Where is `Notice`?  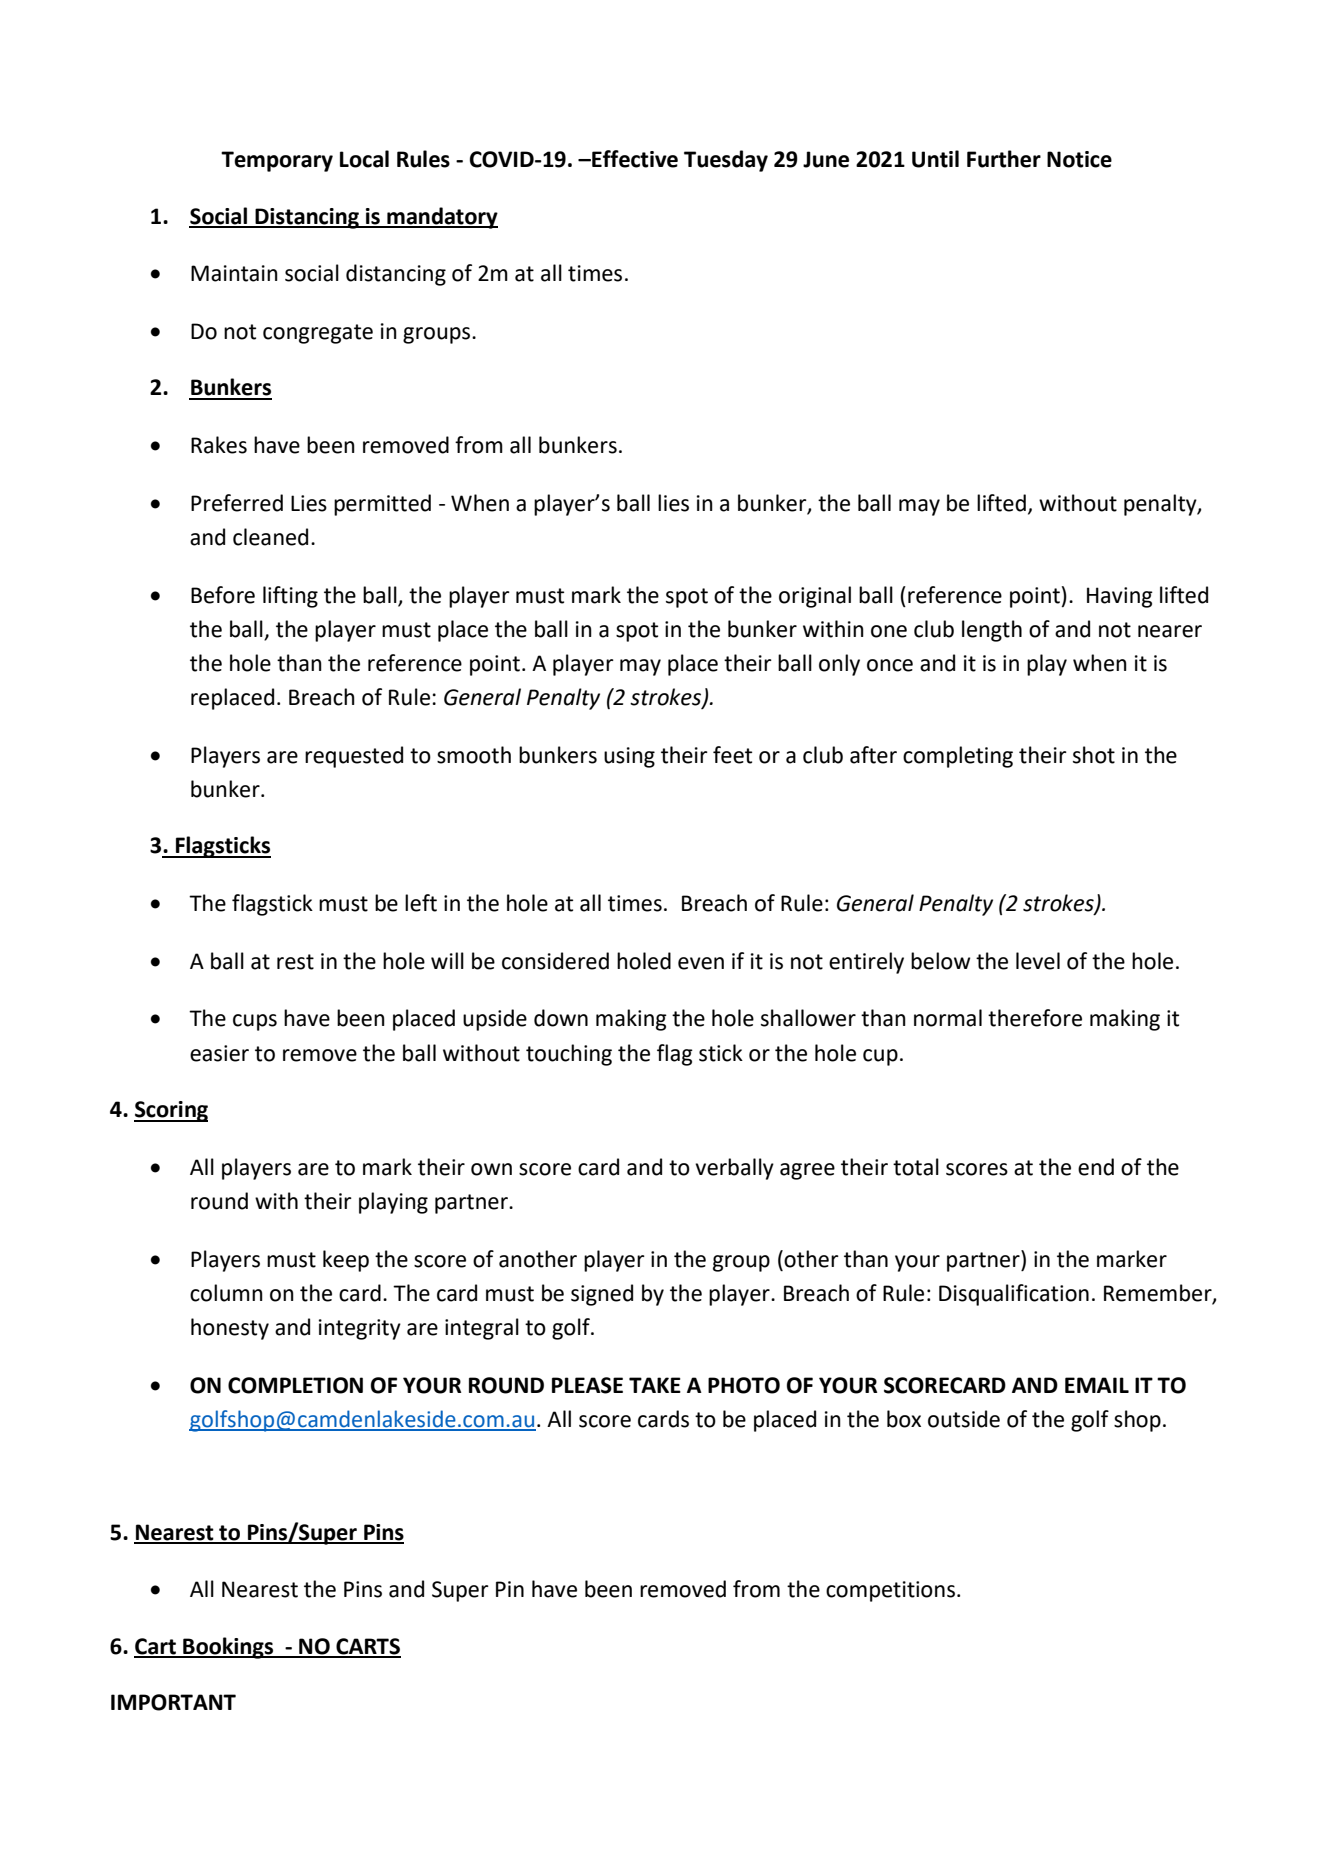 Notice is located at coordinates (1079, 159).
